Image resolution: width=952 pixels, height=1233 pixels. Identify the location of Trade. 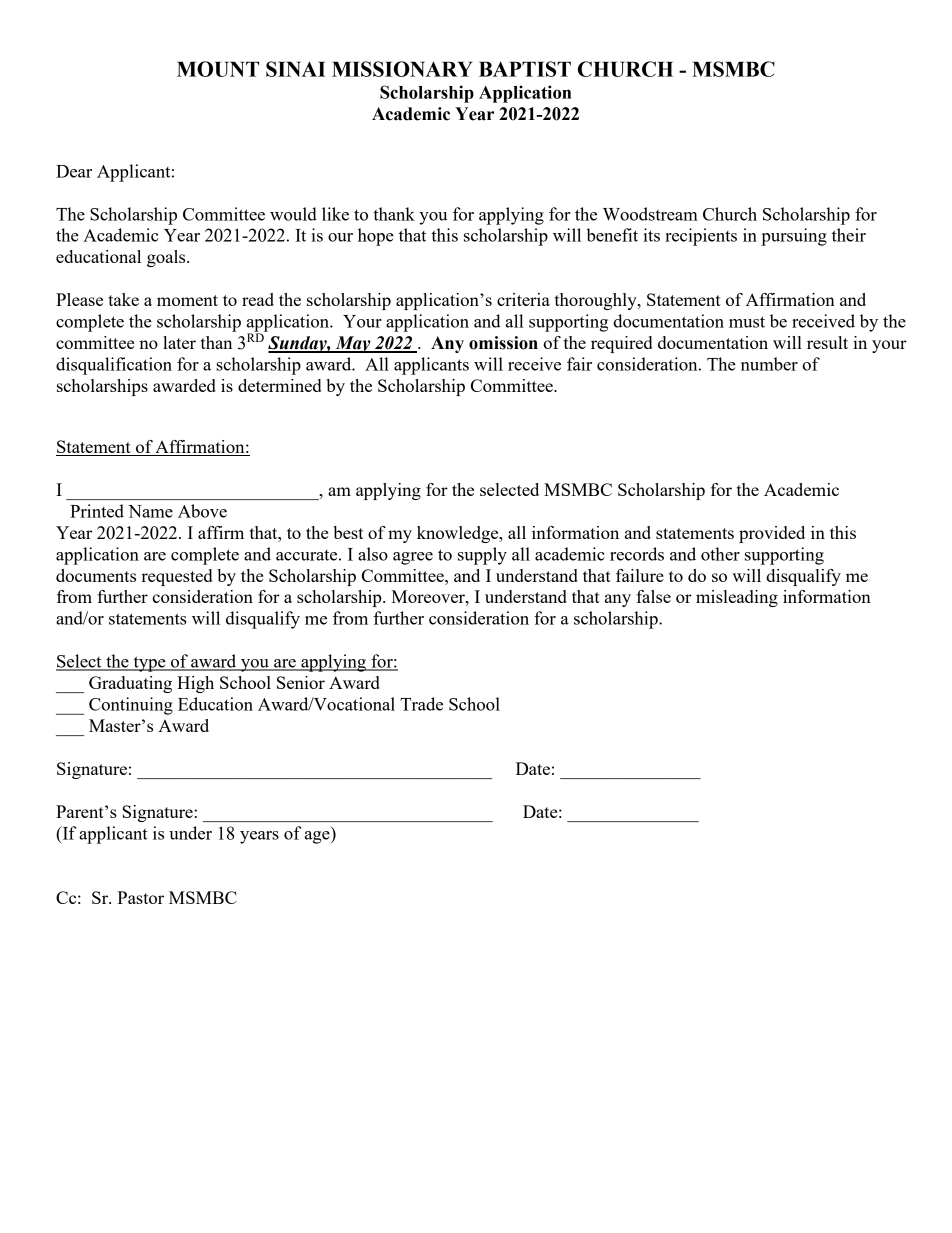
(421, 704).
